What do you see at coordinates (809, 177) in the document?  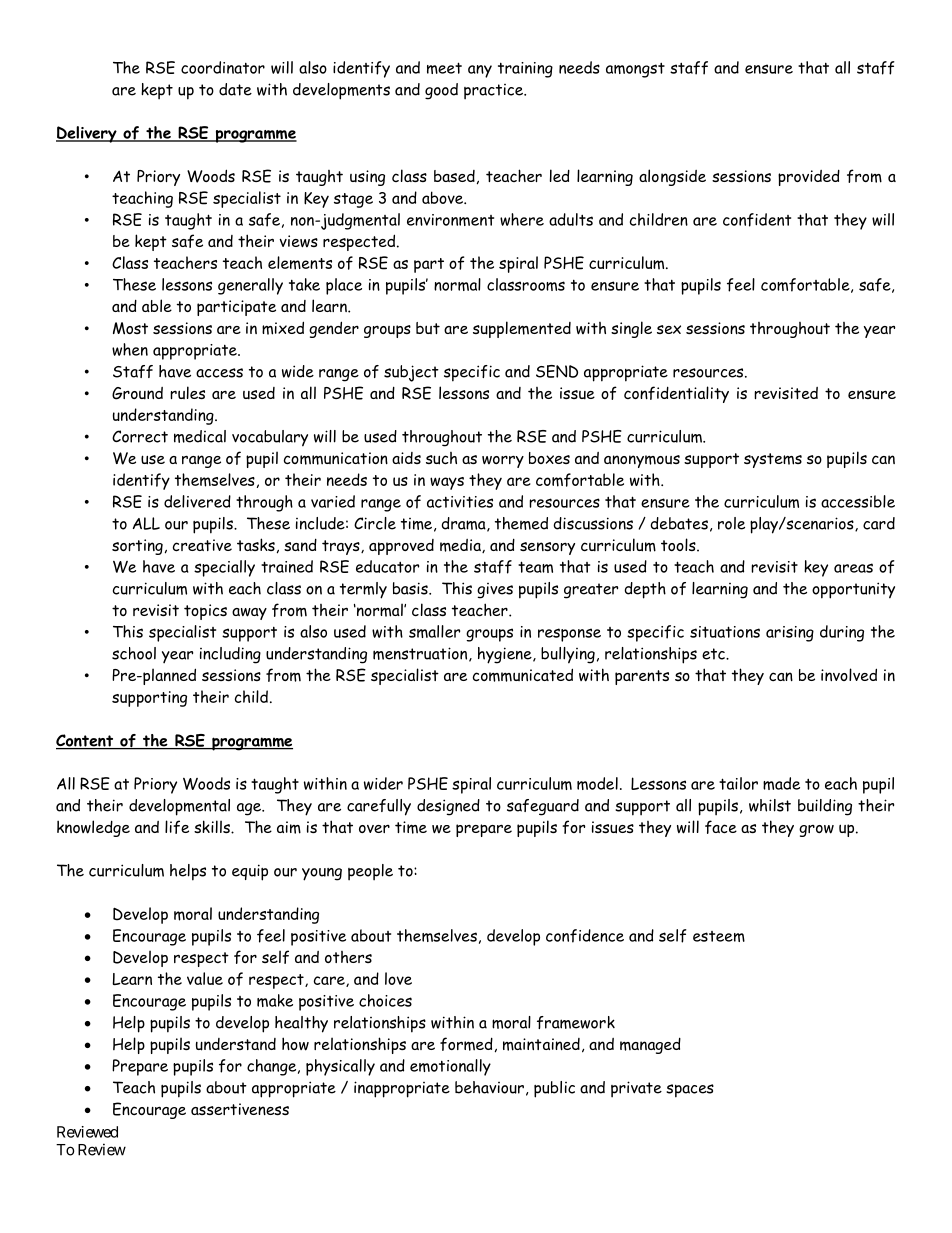 I see `provided` at bounding box center [809, 177].
